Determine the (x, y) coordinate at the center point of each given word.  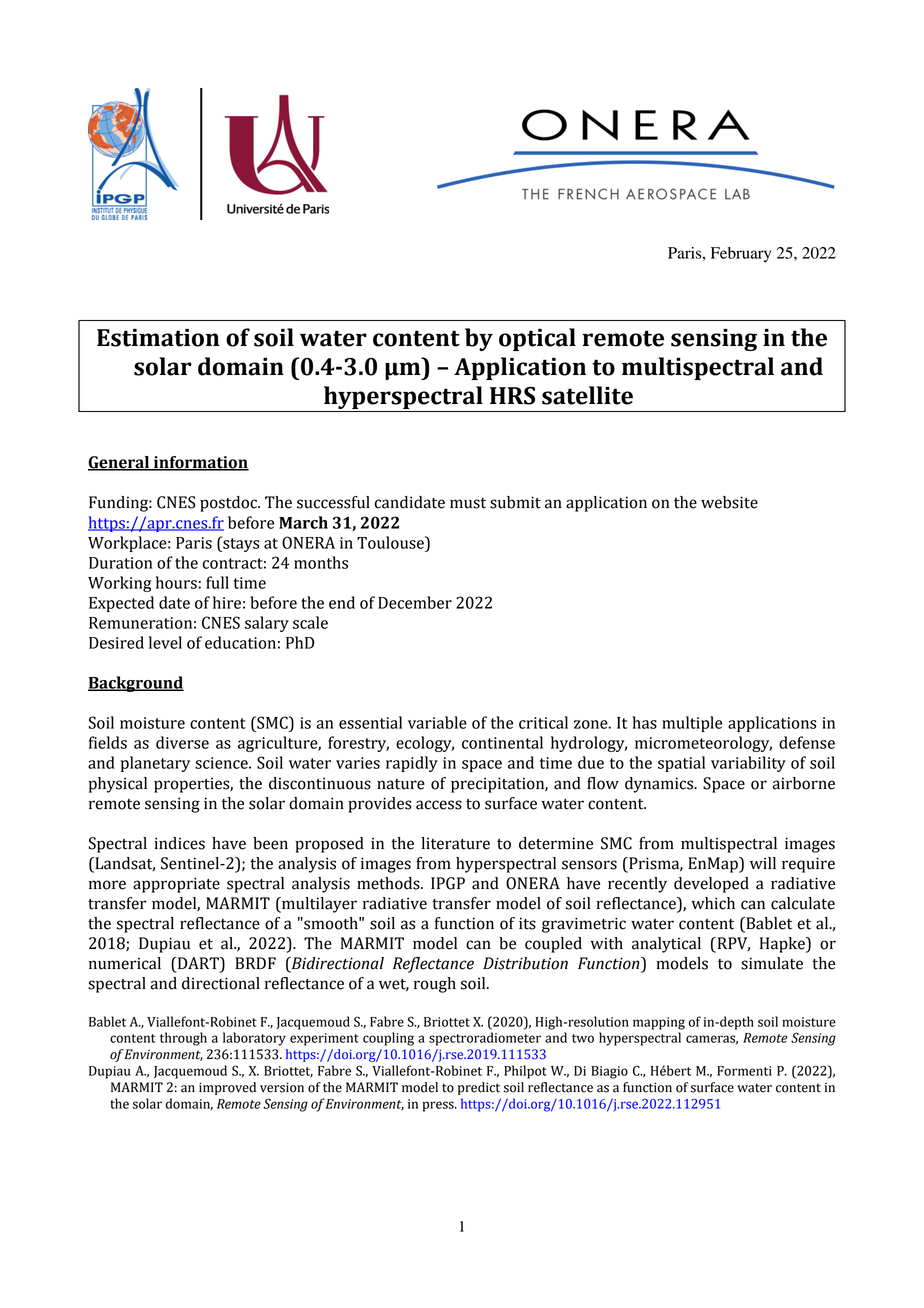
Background (136, 684)
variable (437, 722)
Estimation (158, 338)
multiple (692, 724)
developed (711, 885)
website (729, 502)
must (468, 503)
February (741, 254)
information (200, 463)
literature (455, 843)
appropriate (176, 885)
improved (227, 1088)
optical (537, 339)
